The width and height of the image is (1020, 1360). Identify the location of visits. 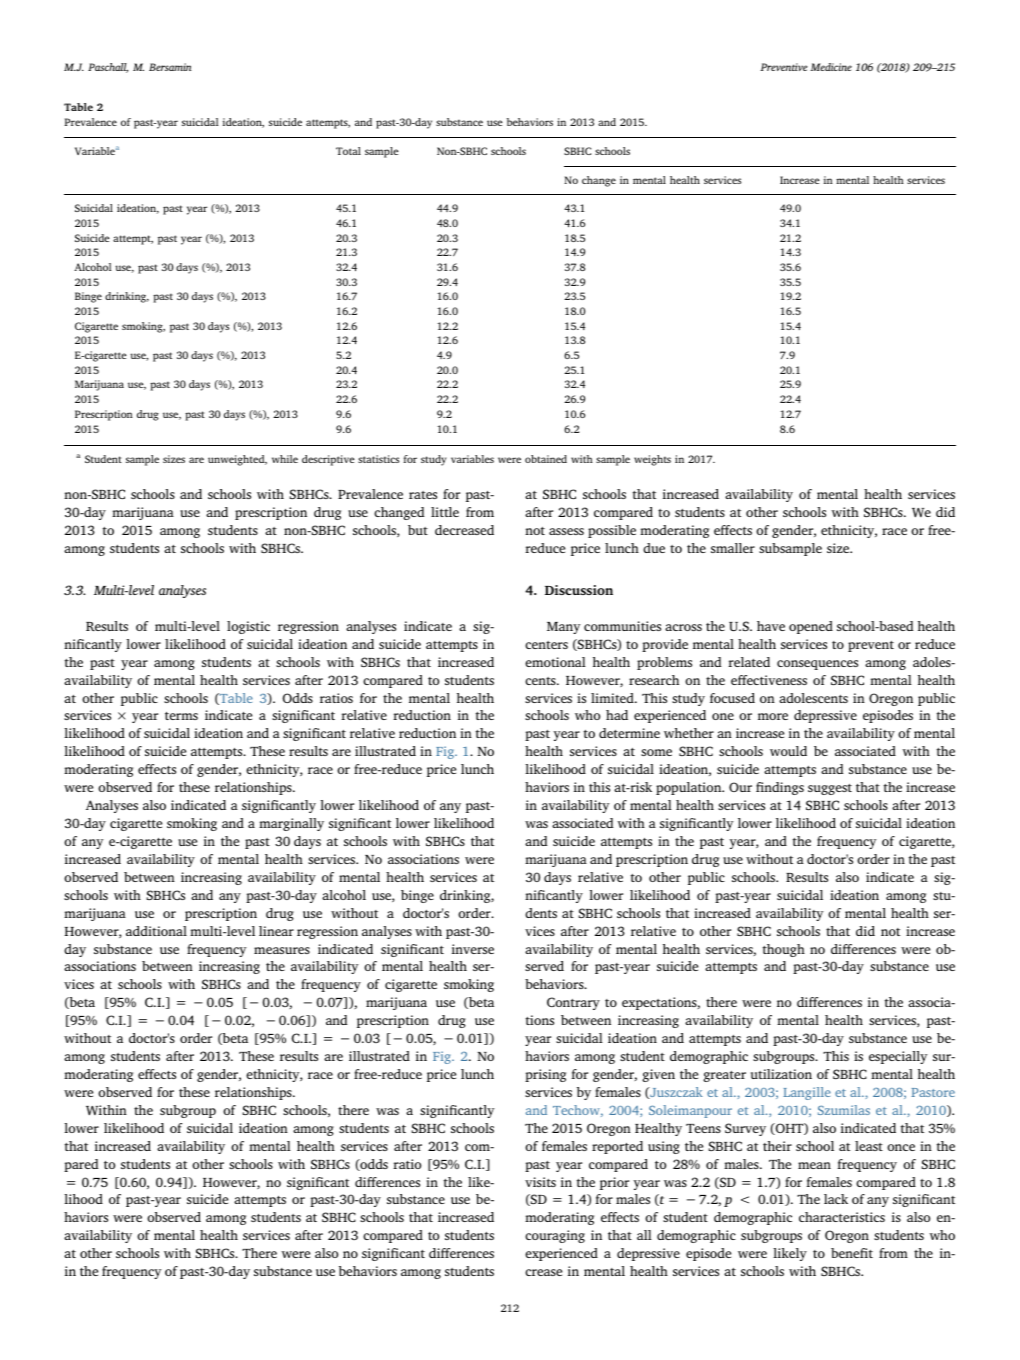
(540, 1182).
